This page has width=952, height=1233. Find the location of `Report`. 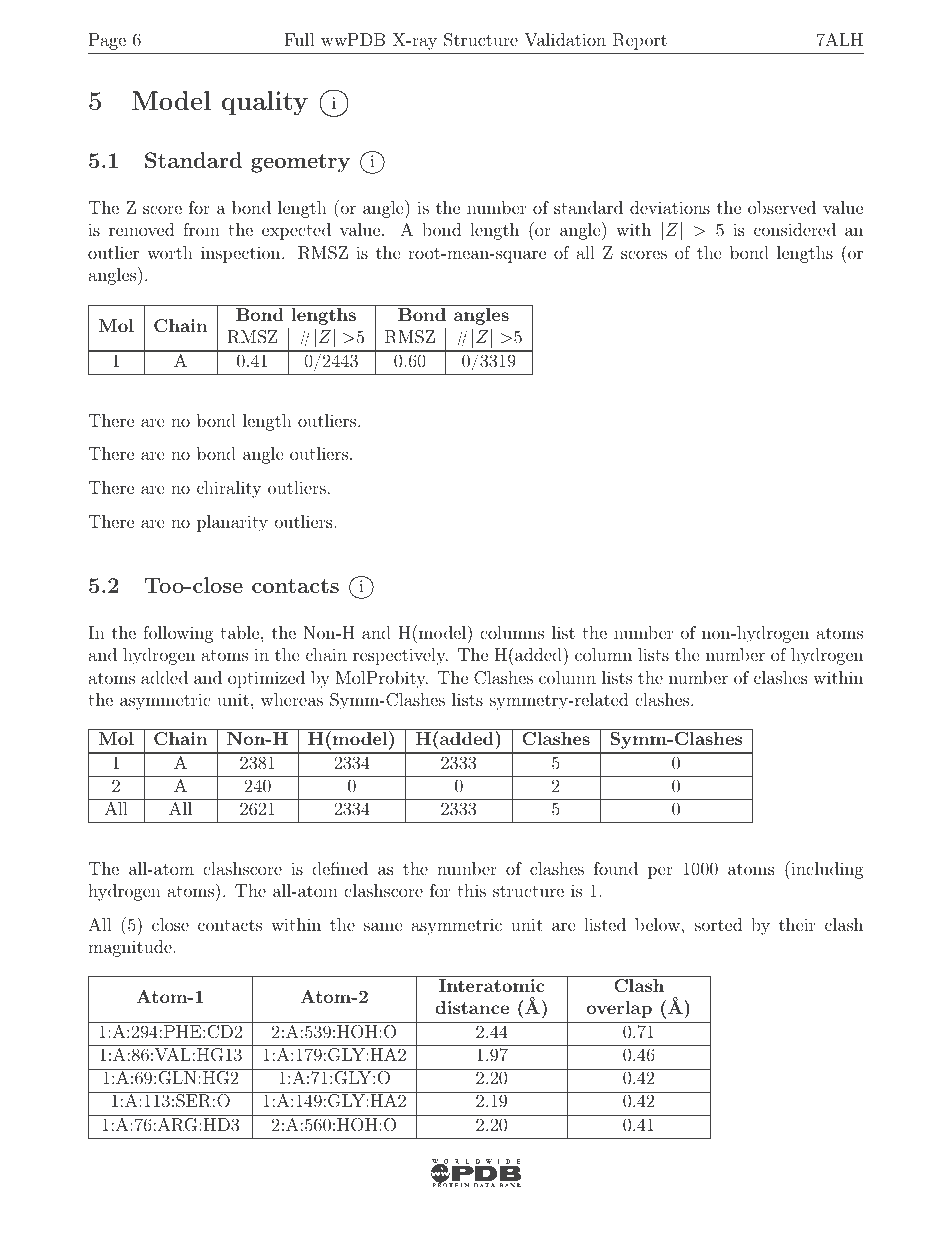

Report is located at coordinates (640, 41).
